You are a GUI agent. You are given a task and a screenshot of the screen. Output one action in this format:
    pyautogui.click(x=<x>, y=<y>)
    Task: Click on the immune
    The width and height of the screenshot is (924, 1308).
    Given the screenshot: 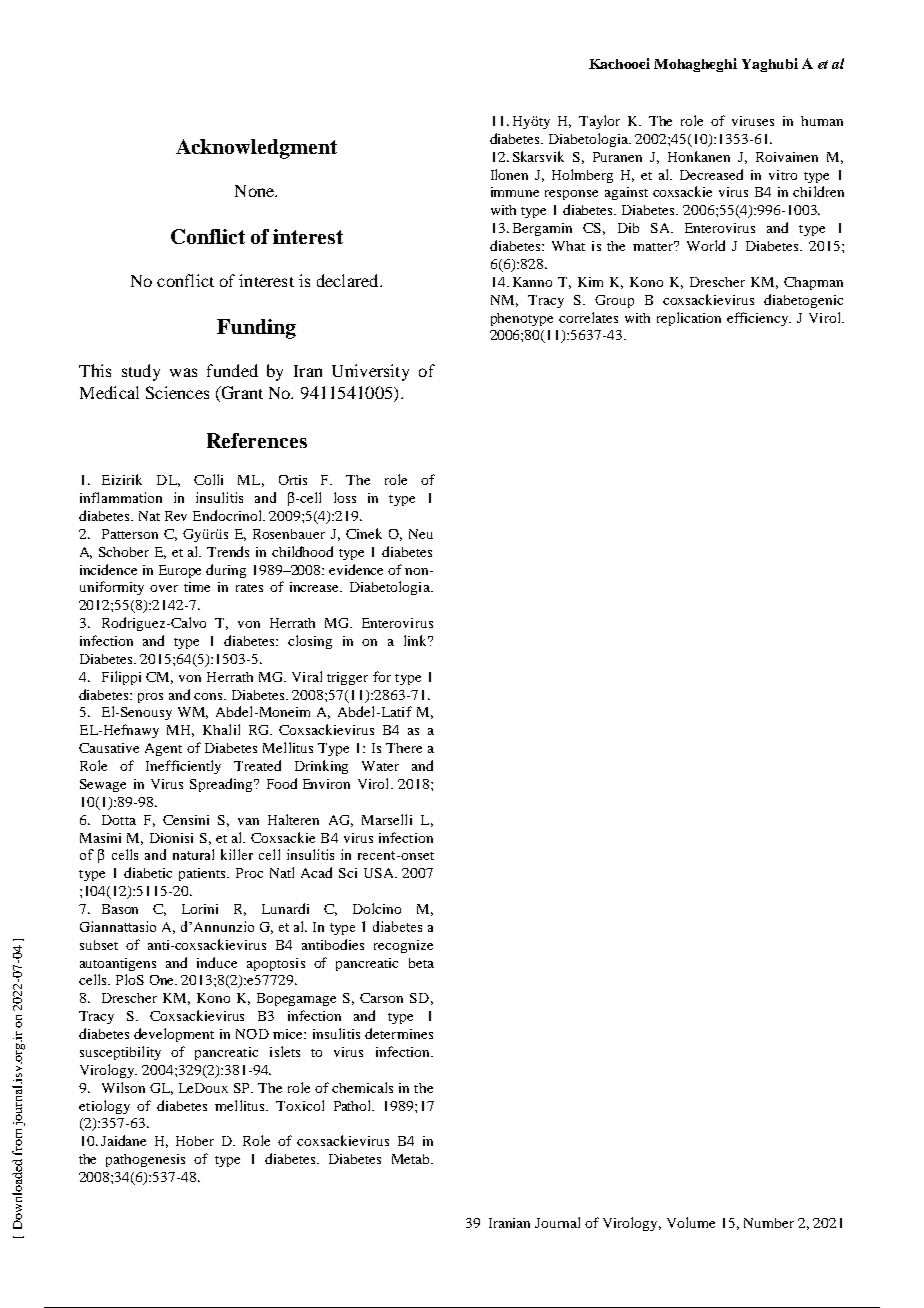 What is the action you would take?
    pyautogui.click(x=515, y=192)
